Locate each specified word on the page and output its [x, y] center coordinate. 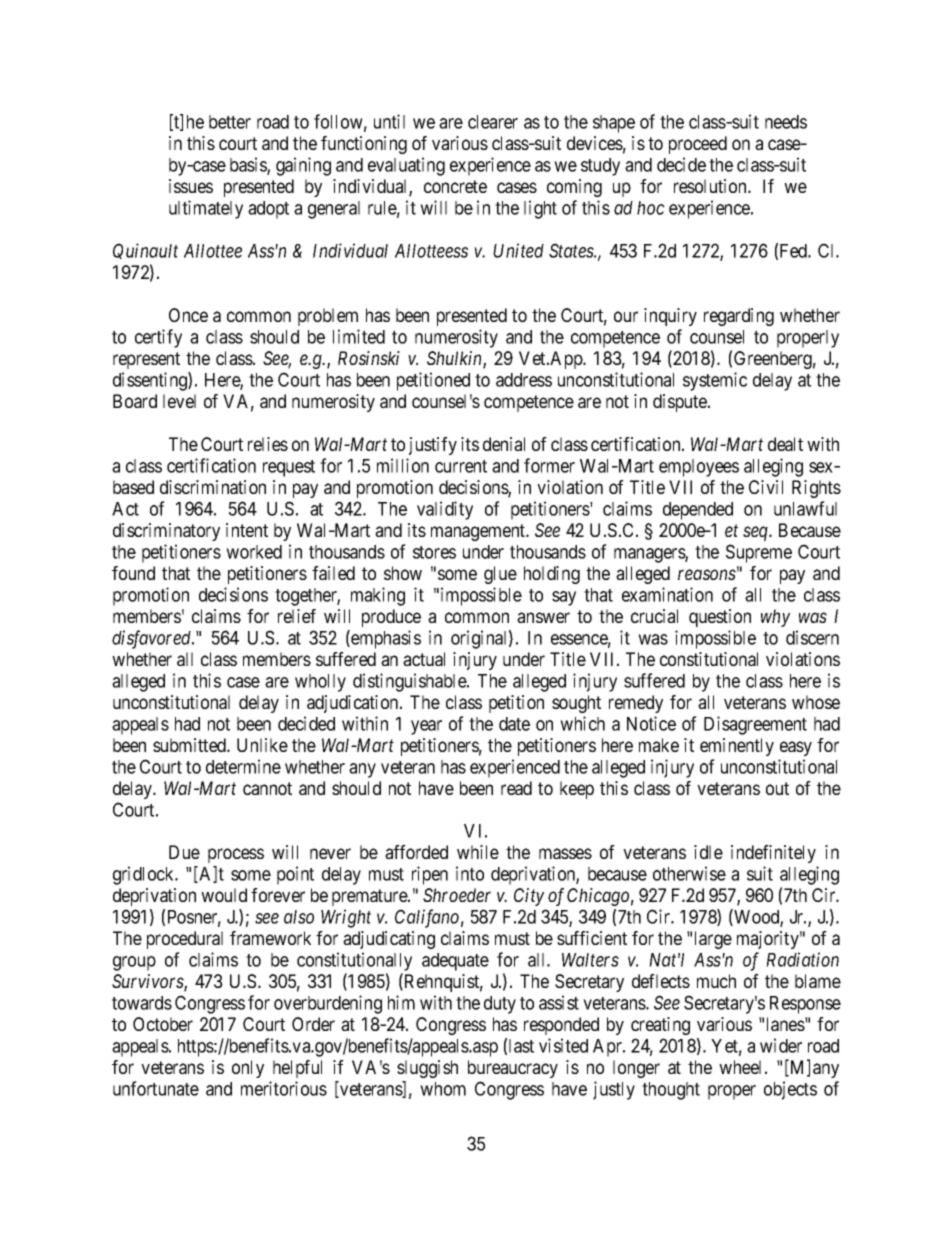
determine [243, 766]
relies [268, 444]
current [461, 466]
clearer [493, 122]
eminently [737, 747]
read [516, 788]
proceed [698, 145]
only [248, 1069]
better [230, 122]
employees [699, 468]
